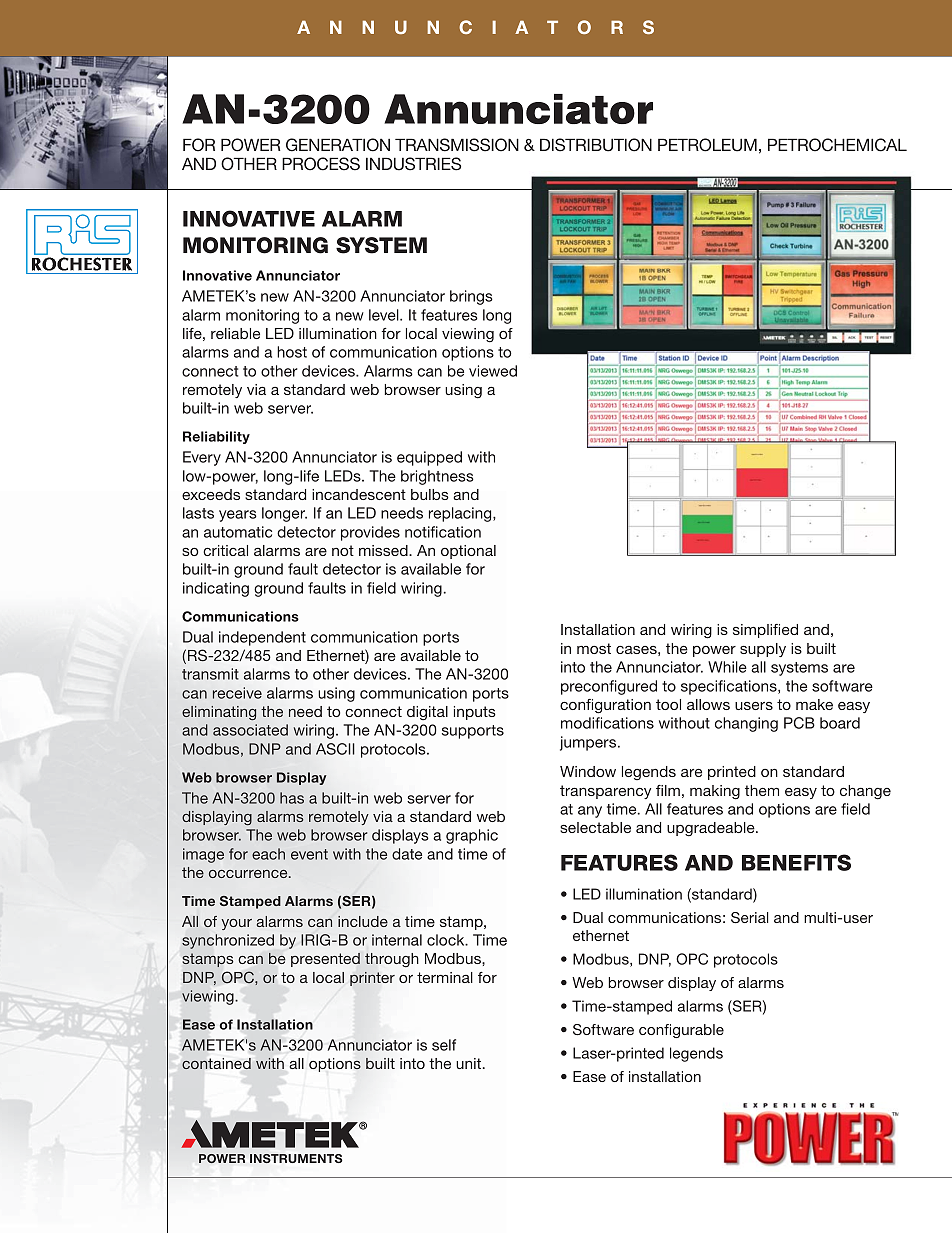 Image resolution: width=952 pixels, height=1233 pixels. I want to click on Serial, so click(750, 918).
